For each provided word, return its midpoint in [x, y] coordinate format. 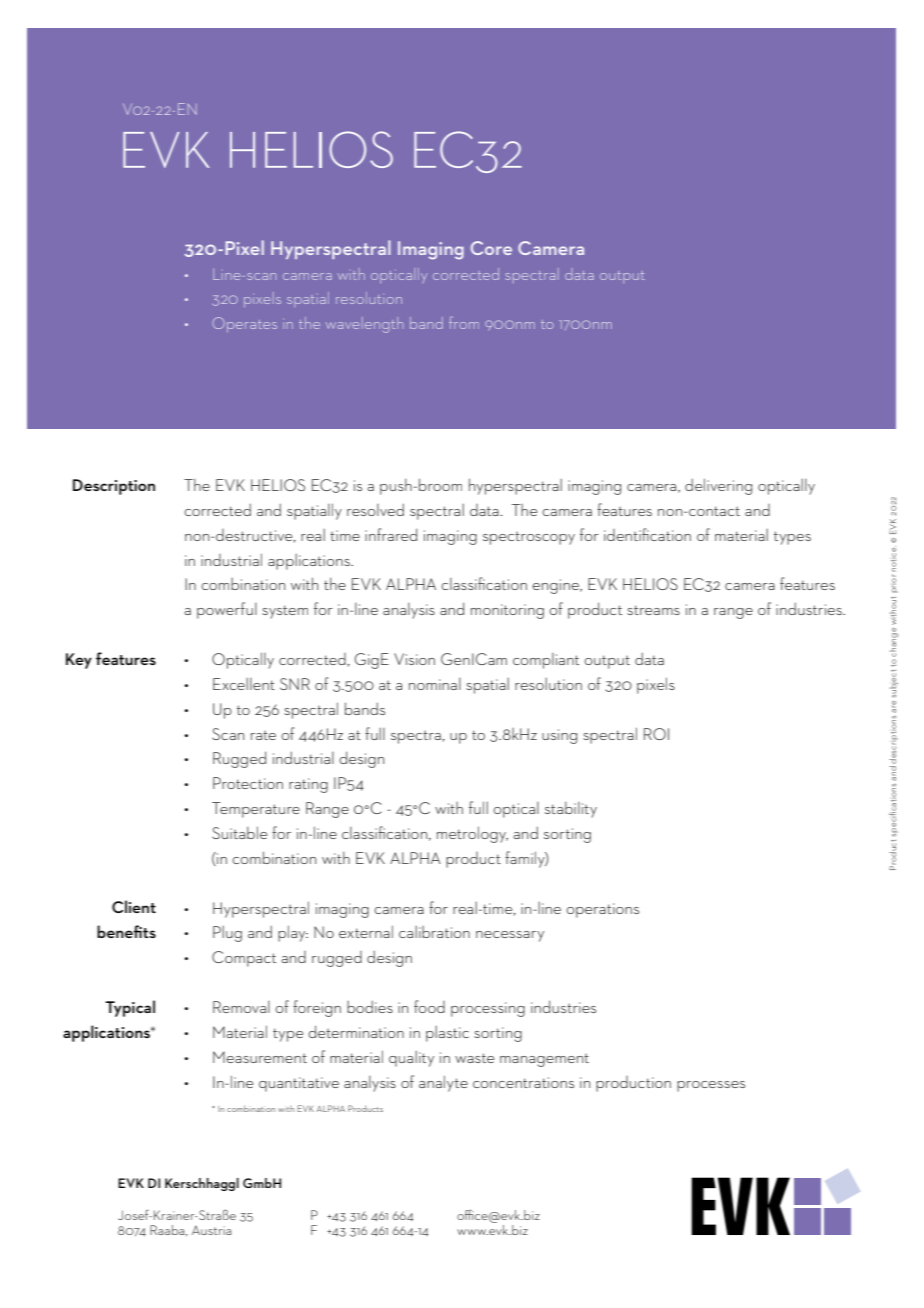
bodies [370, 1006]
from [464, 322]
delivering [718, 486]
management [544, 1060]
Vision [414, 659]
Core [491, 248]
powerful [227, 610]
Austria [211, 1230]
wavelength [364, 325]
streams [653, 610]
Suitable [239, 832]
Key [79, 661]
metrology [472, 834]
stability [571, 810]
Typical [130, 1008]
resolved [375, 509]
